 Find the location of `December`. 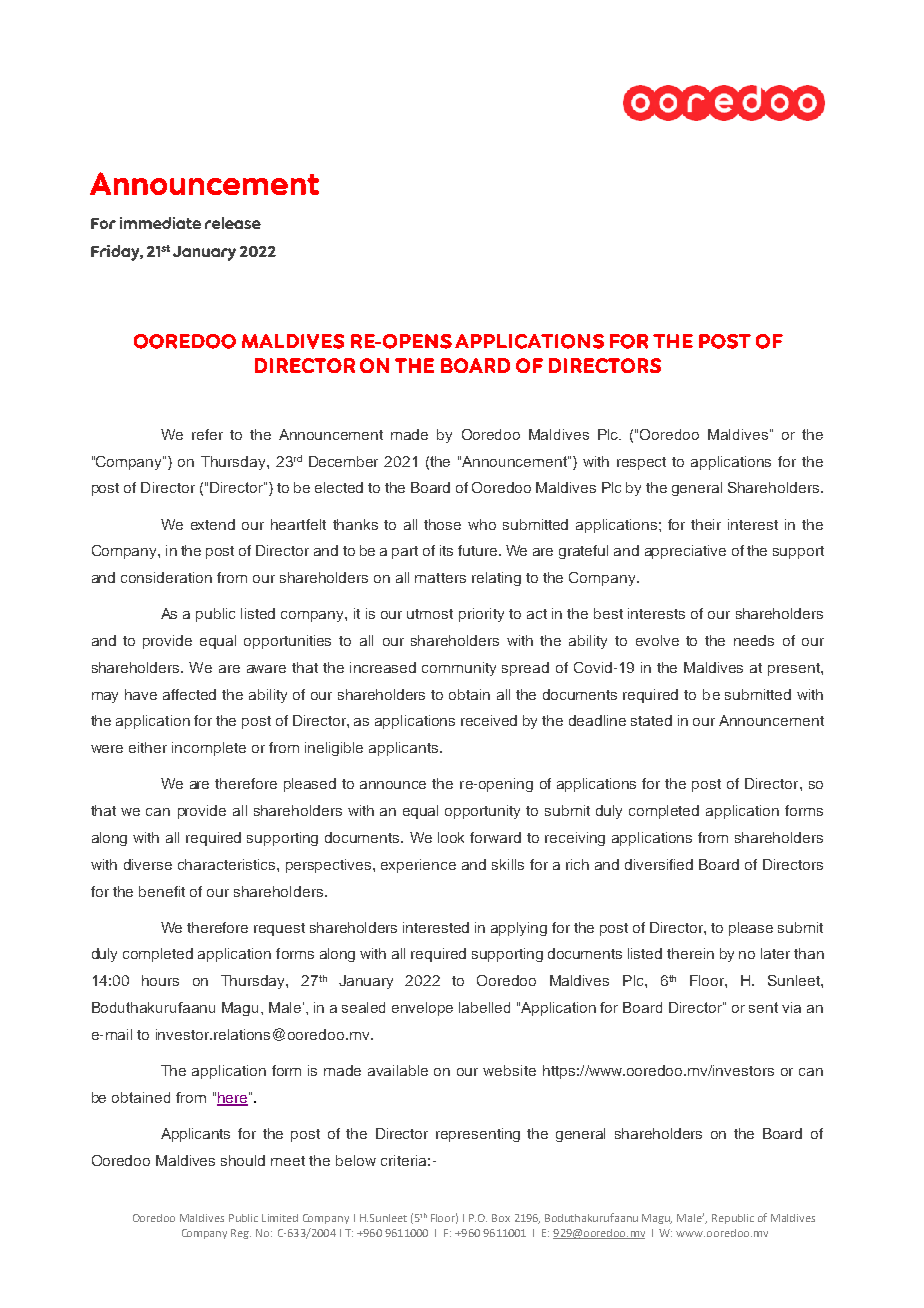

December is located at coordinates (343, 461).
